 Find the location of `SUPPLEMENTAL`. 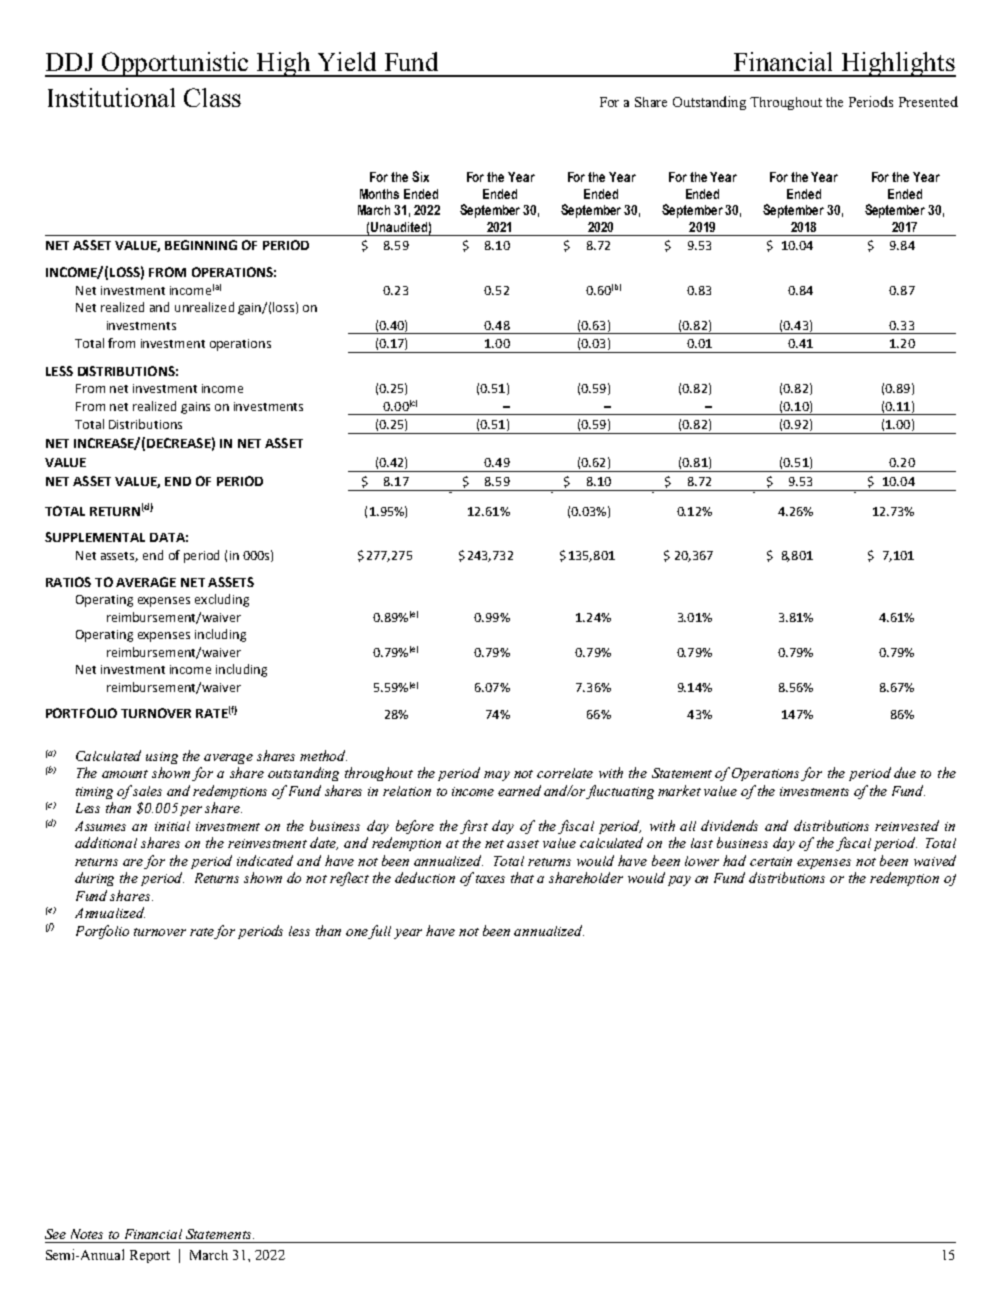

SUPPLEMENTAL is located at coordinates (95, 537).
